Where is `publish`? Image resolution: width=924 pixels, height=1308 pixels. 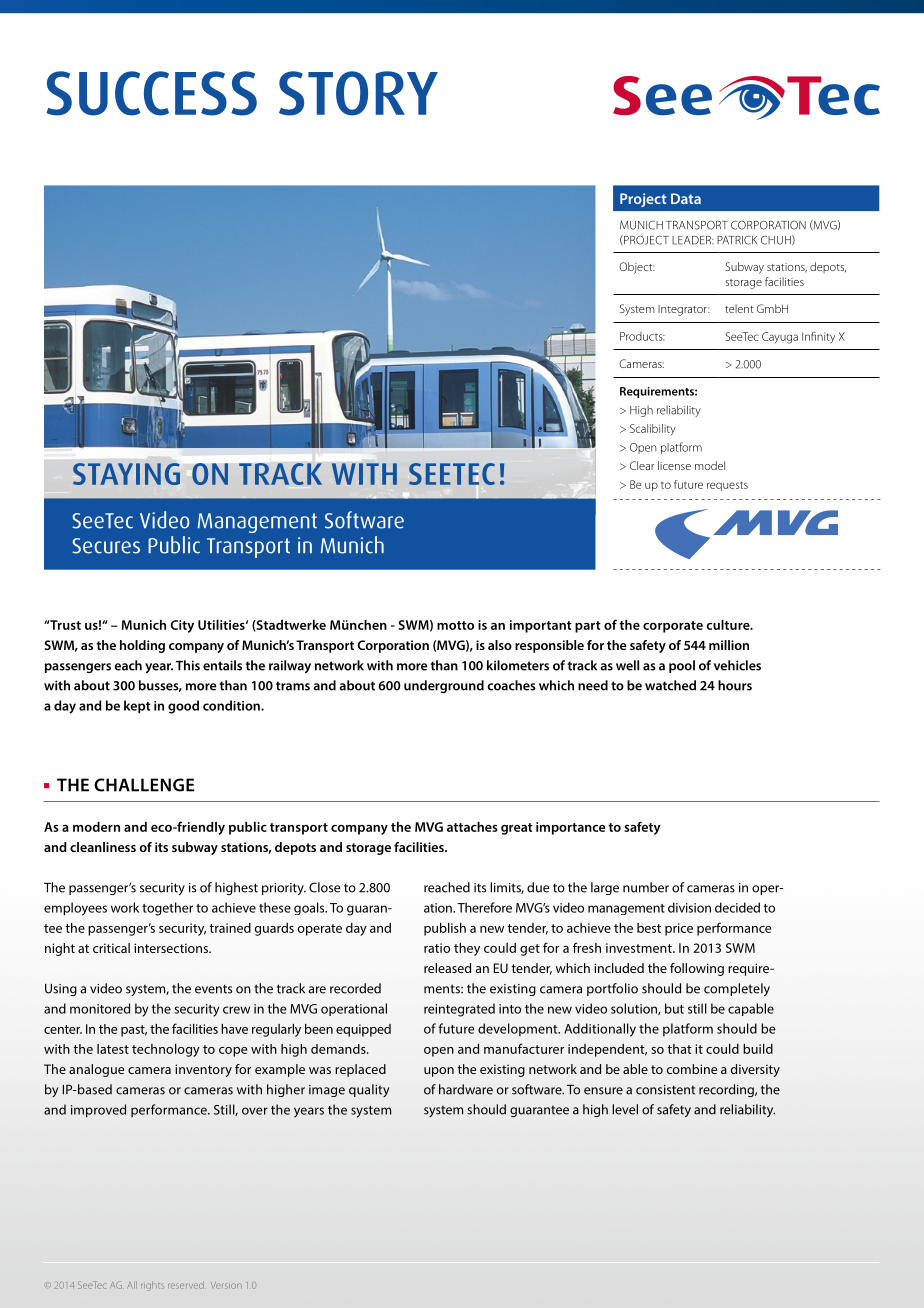 publish is located at coordinates (445, 929).
